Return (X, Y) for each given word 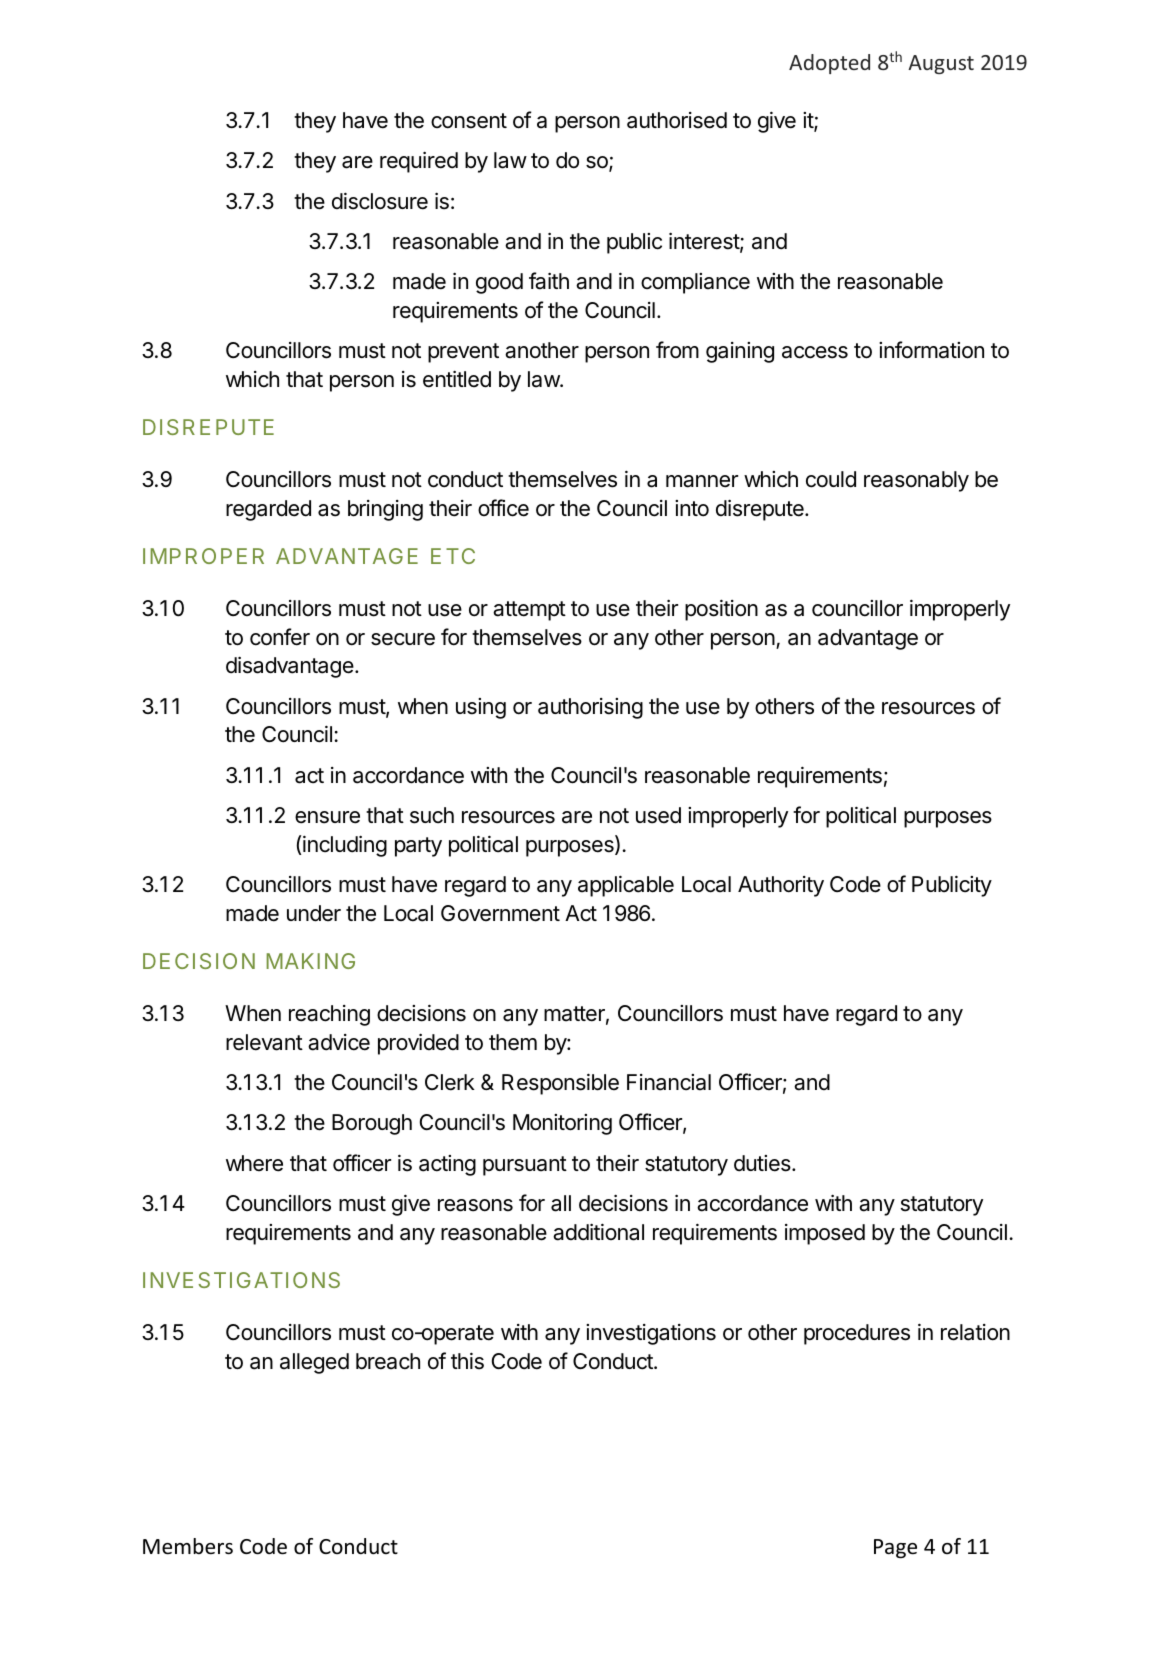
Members (188, 1546)
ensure (327, 817)
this (467, 1361)
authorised (677, 120)
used (658, 815)
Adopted (829, 64)
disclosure (380, 201)
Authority (781, 886)
